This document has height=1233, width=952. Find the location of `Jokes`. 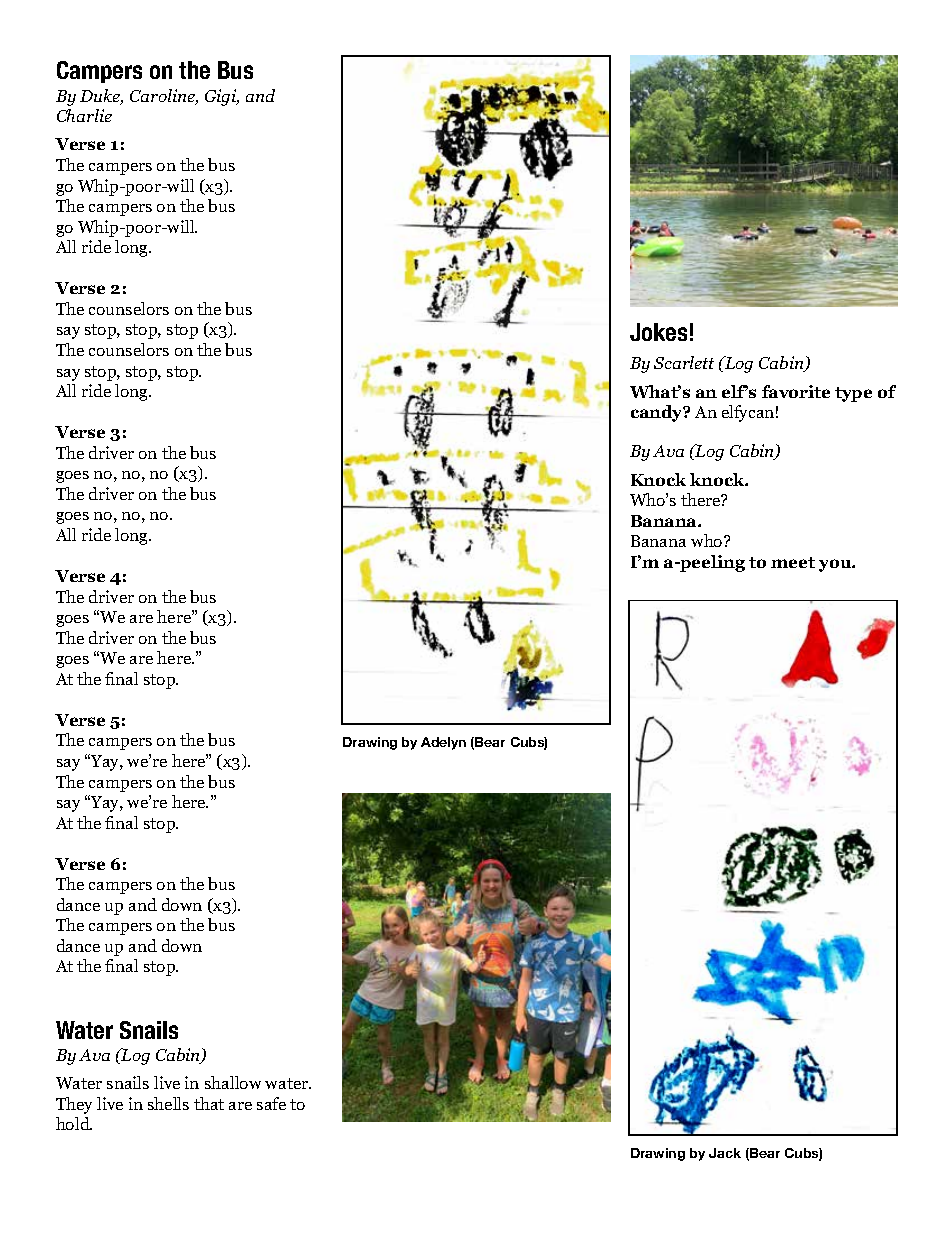

Jokes is located at coordinates (658, 332).
